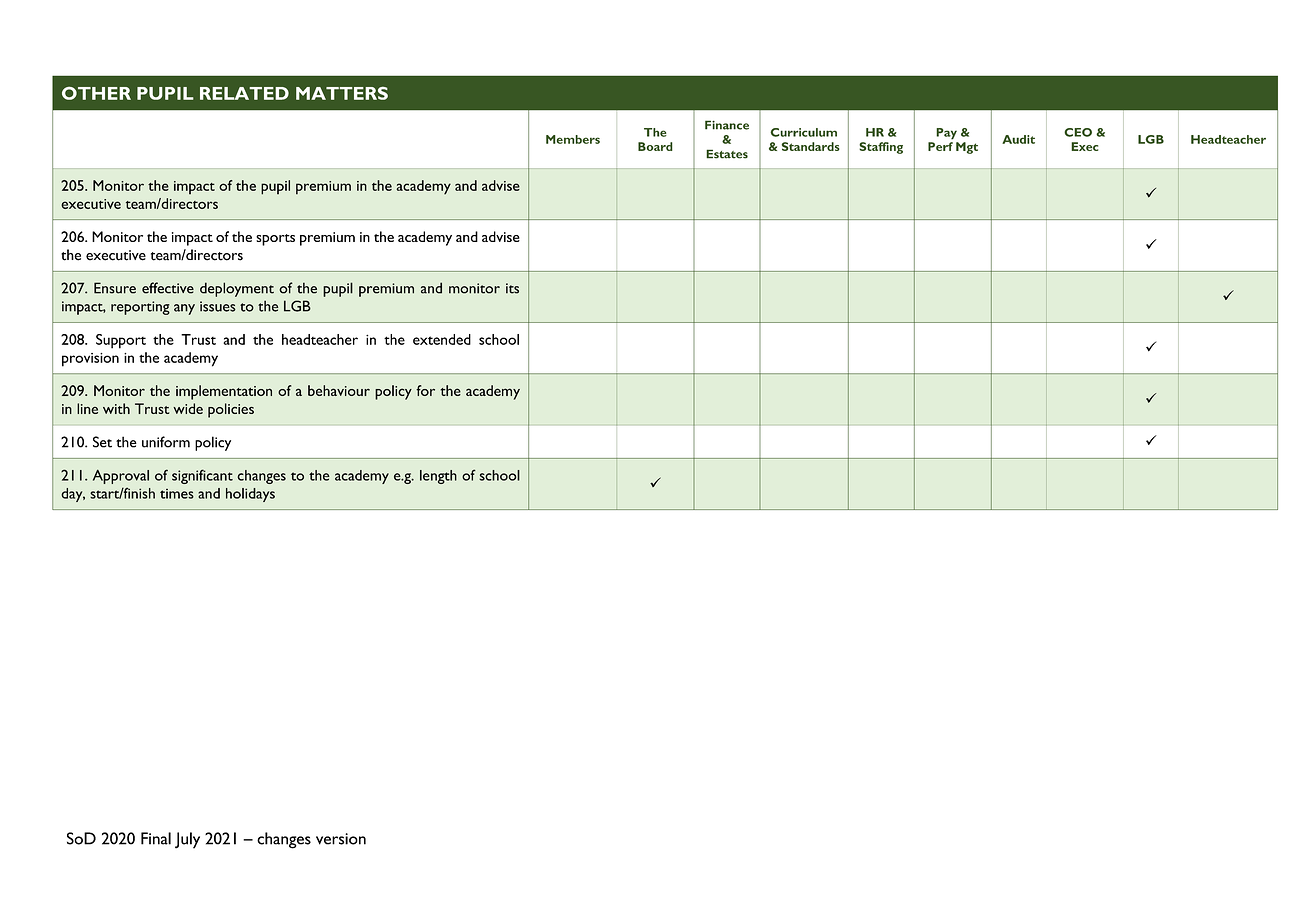 The height and width of the page is (924, 1308). I want to click on July, so click(187, 840).
